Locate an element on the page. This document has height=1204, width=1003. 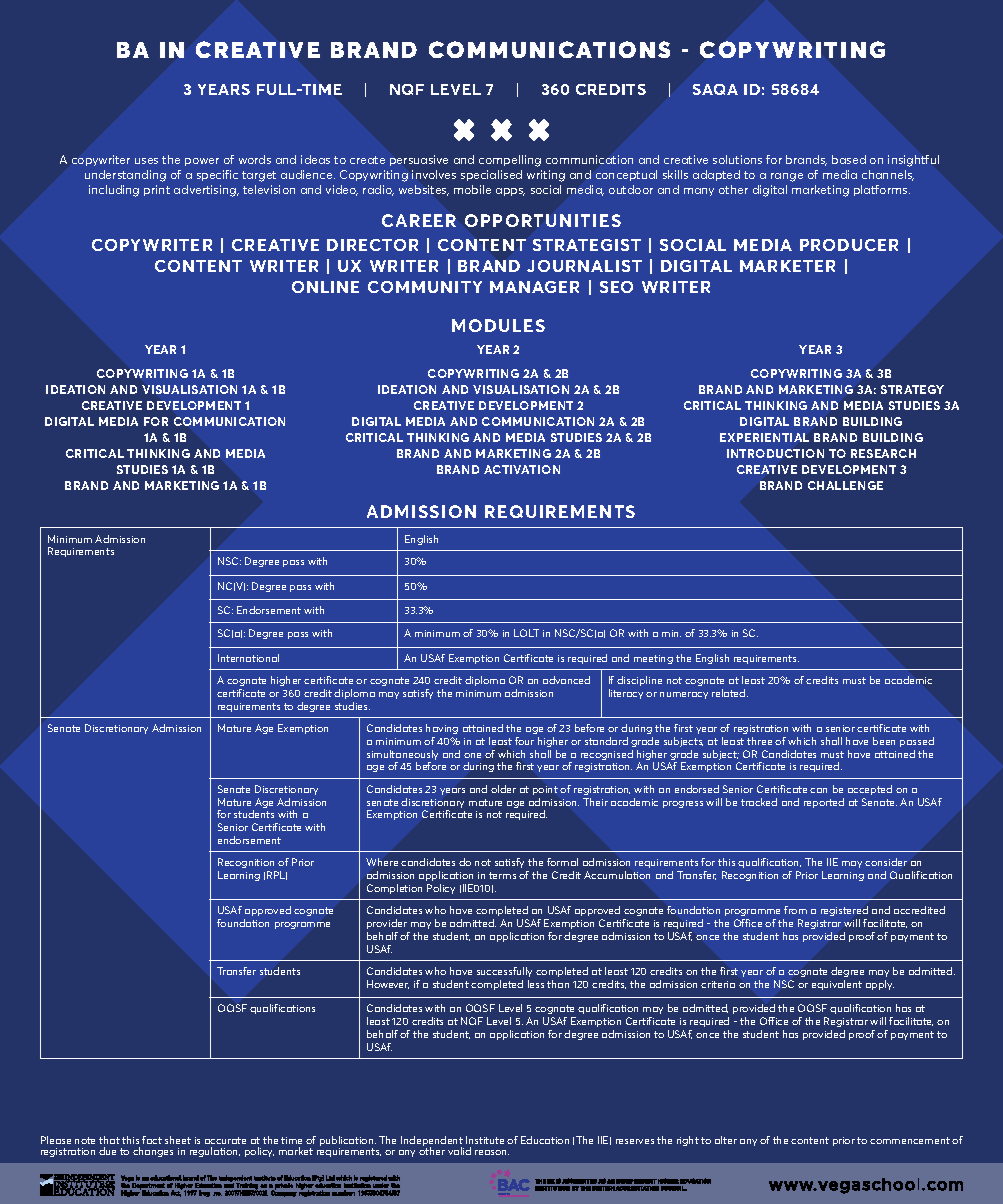
fact is located at coordinates (152, 1140).
